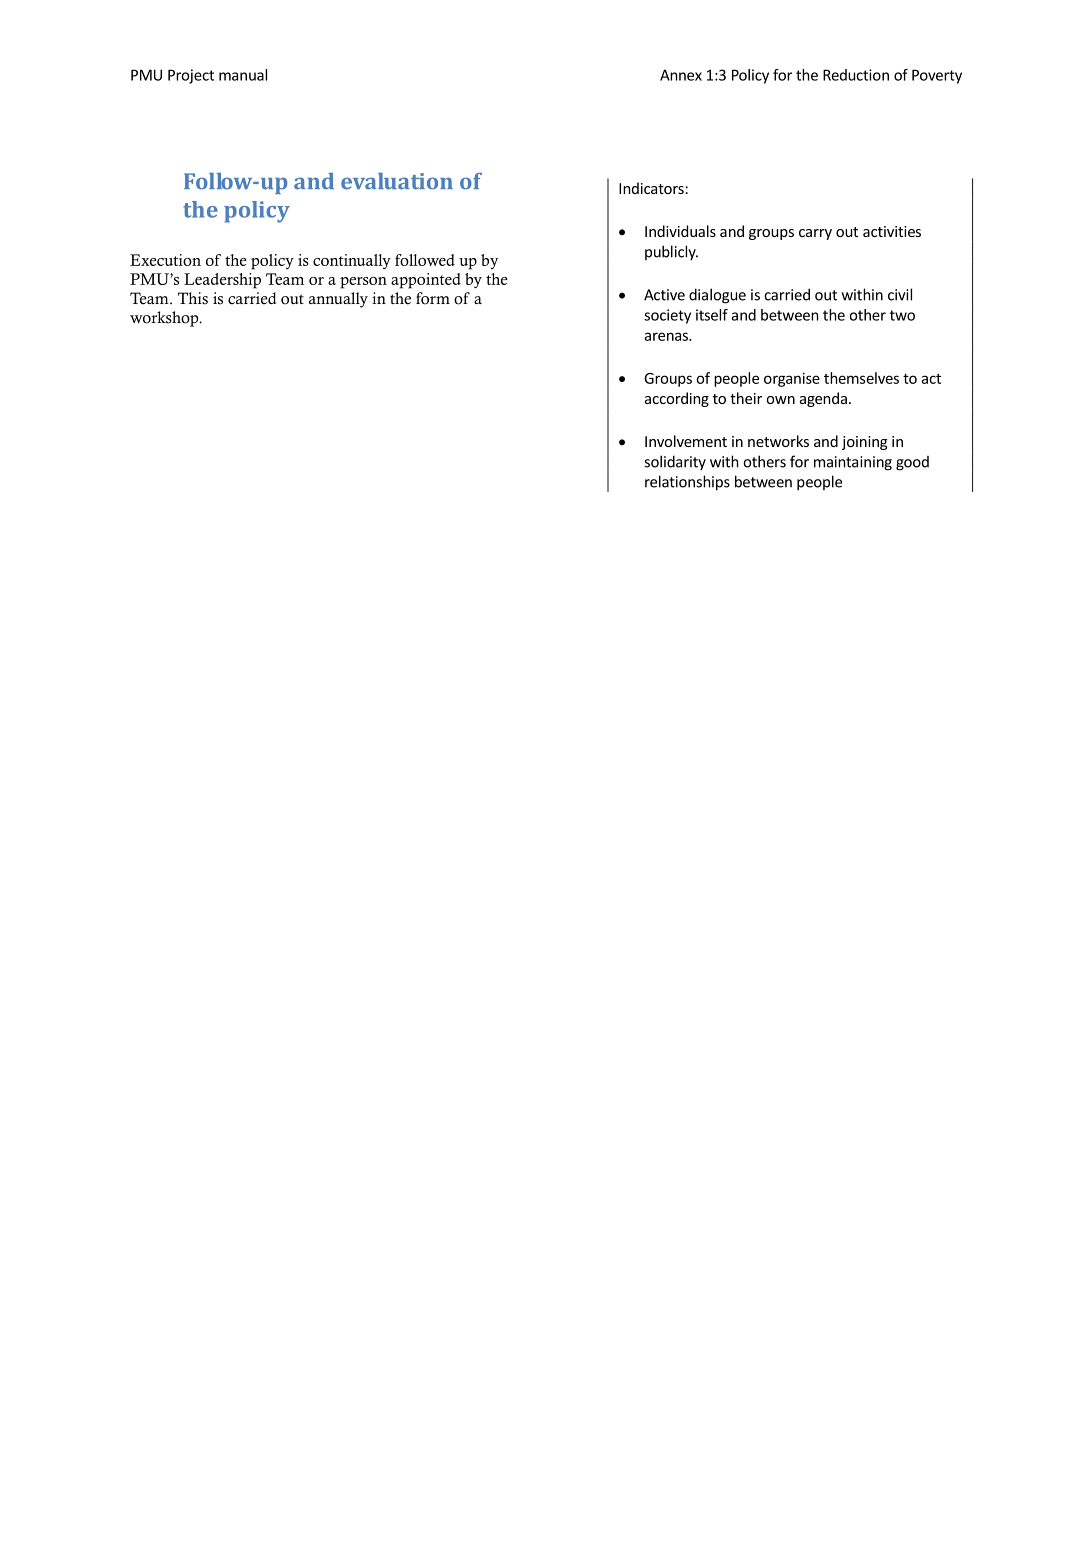 This document has width=1092, height=1545. Describe the element at coordinates (861, 378) in the document. I see `themselves` at that location.
